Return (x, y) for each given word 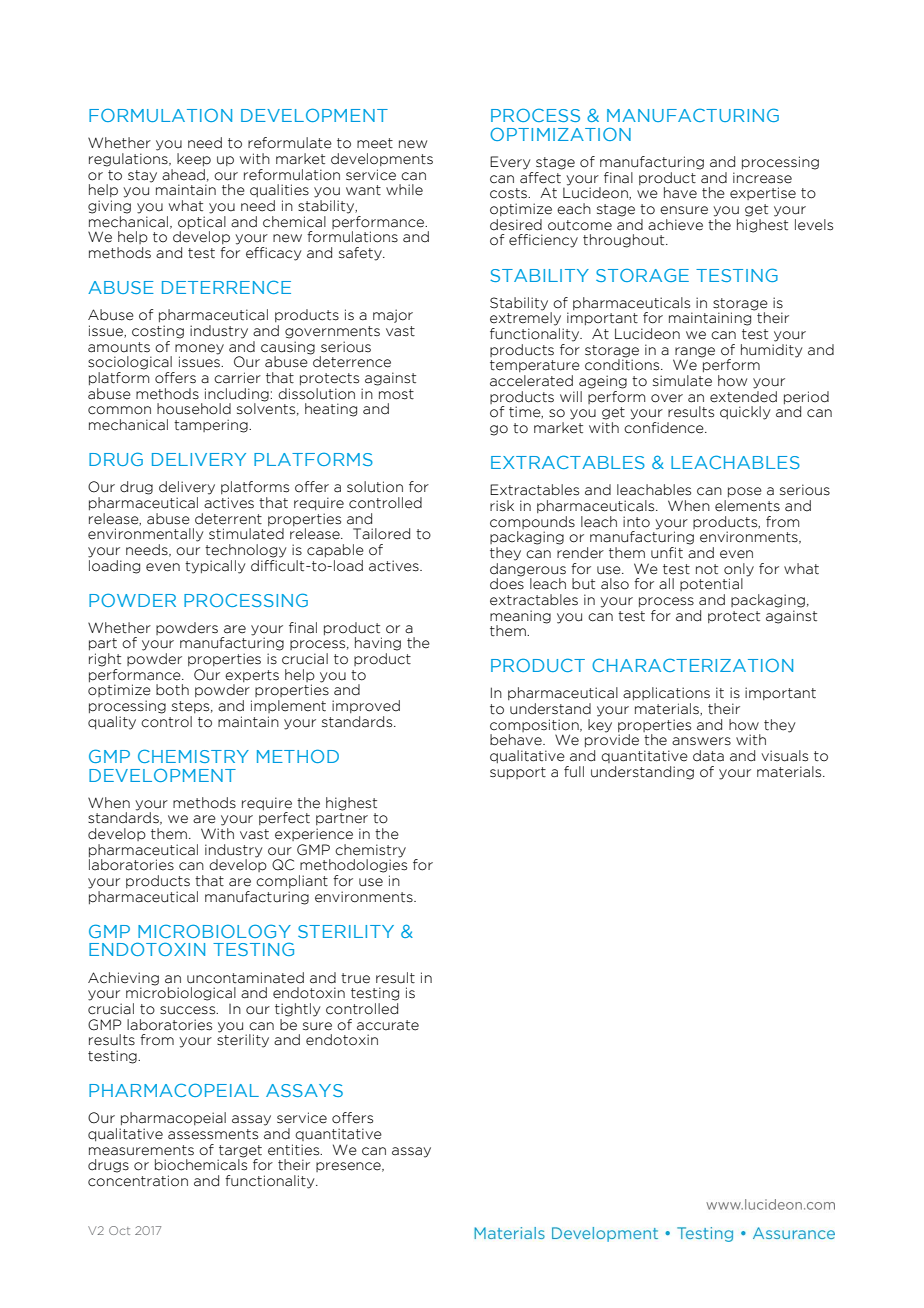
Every (510, 163)
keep (194, 160)
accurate (388, 1025)
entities (295, 1150)
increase (762, 178)
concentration (138, 1181)
